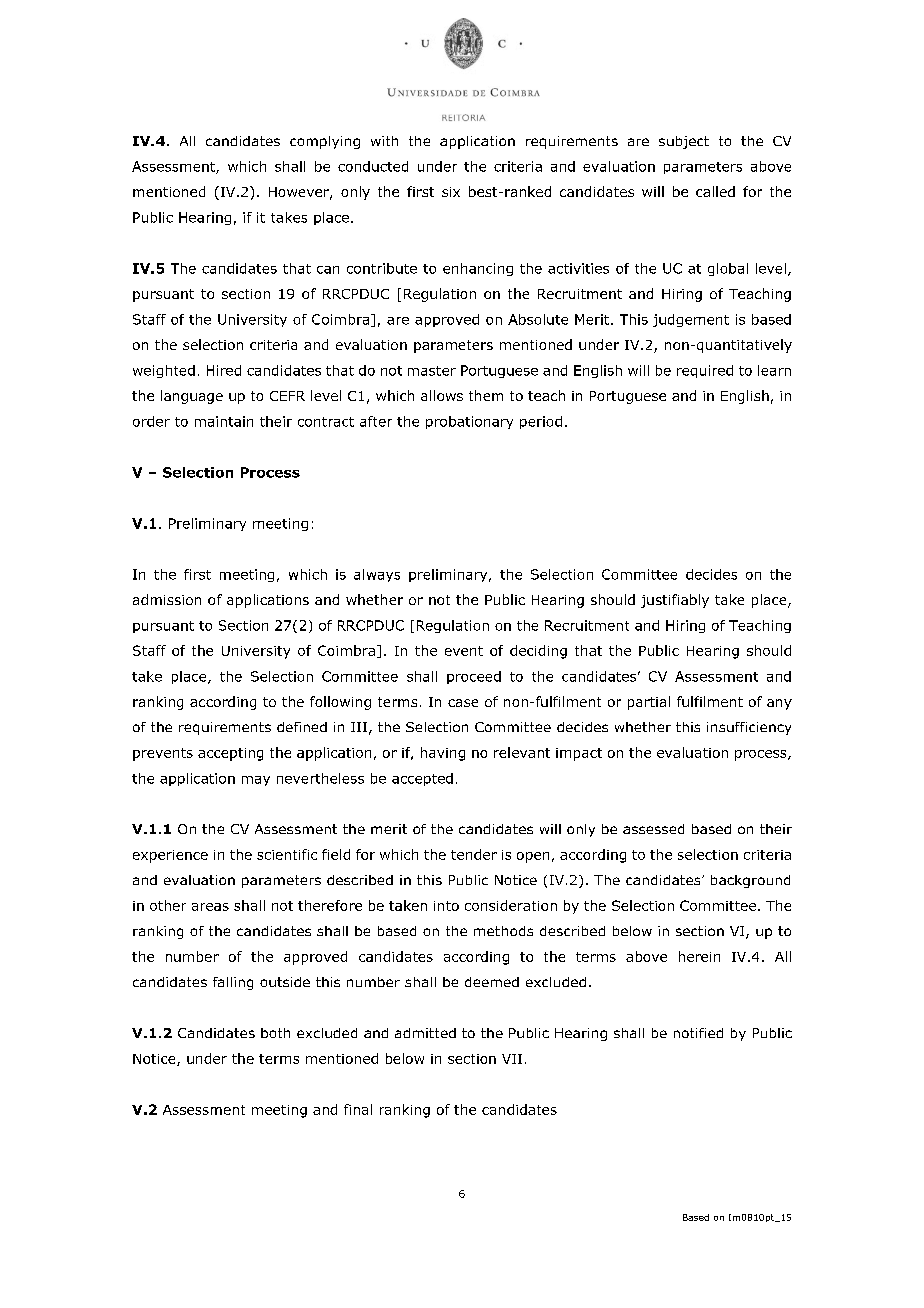 This document has width=924, height=1308. What do you see at coordinates (715, 191) in the document?
I see `called` at bounding box center [715, 191].
